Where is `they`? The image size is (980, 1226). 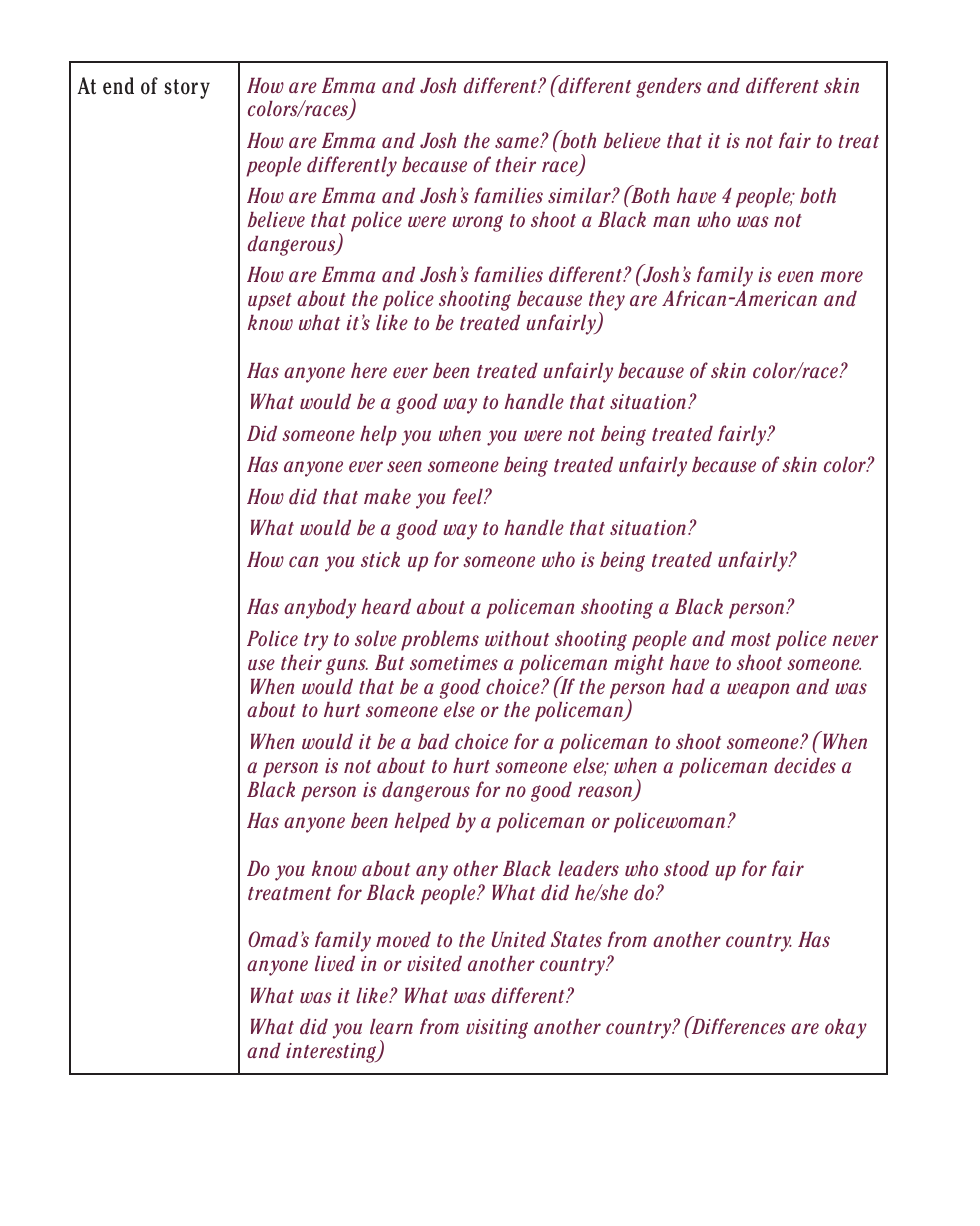
they is located at coordinates (607, 302).
